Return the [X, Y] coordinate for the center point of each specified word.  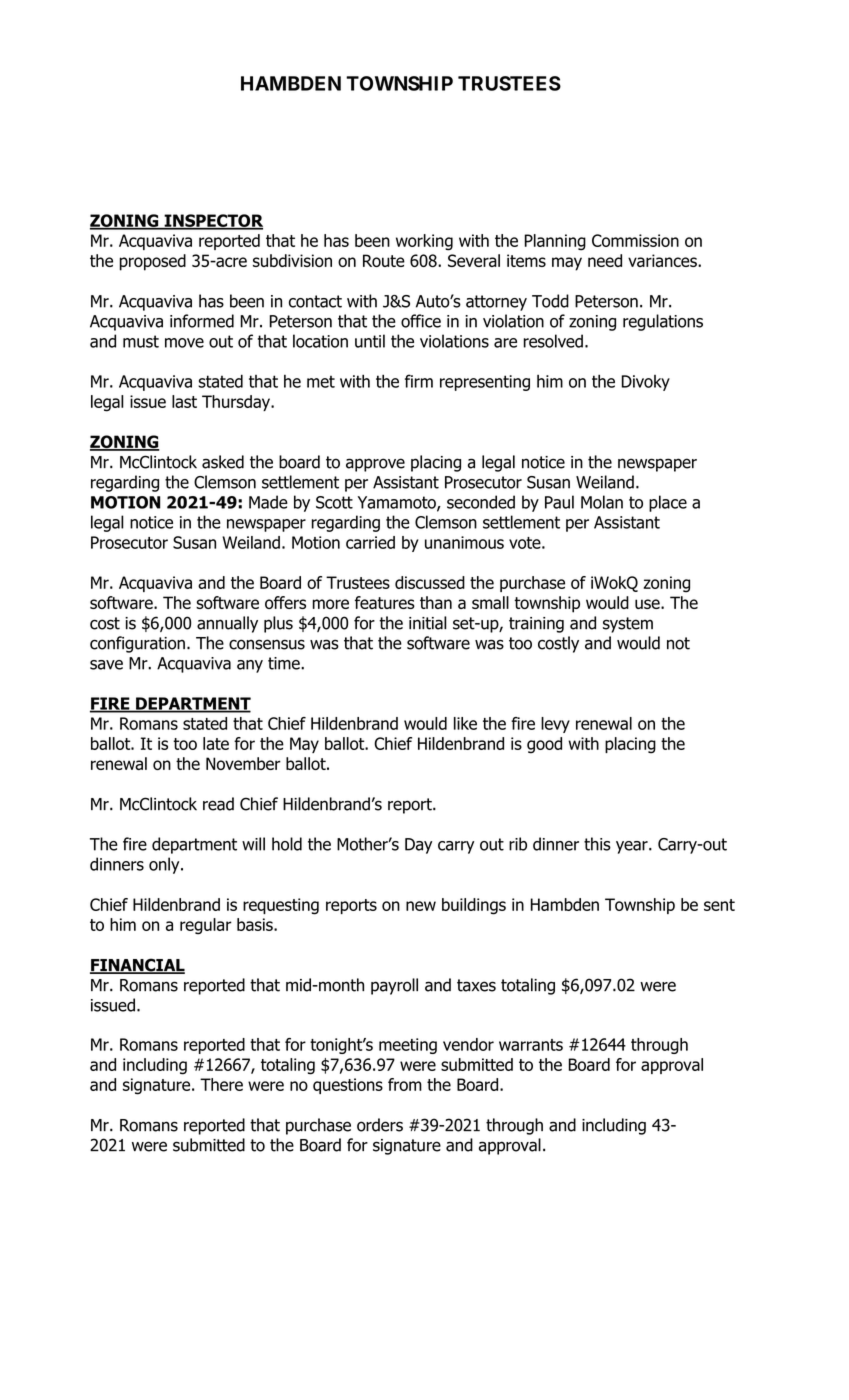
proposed [153, 262]
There [221, 1084]
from [405, 1084]
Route [384, 260]
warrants [531, 1045]
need [605, 260]
